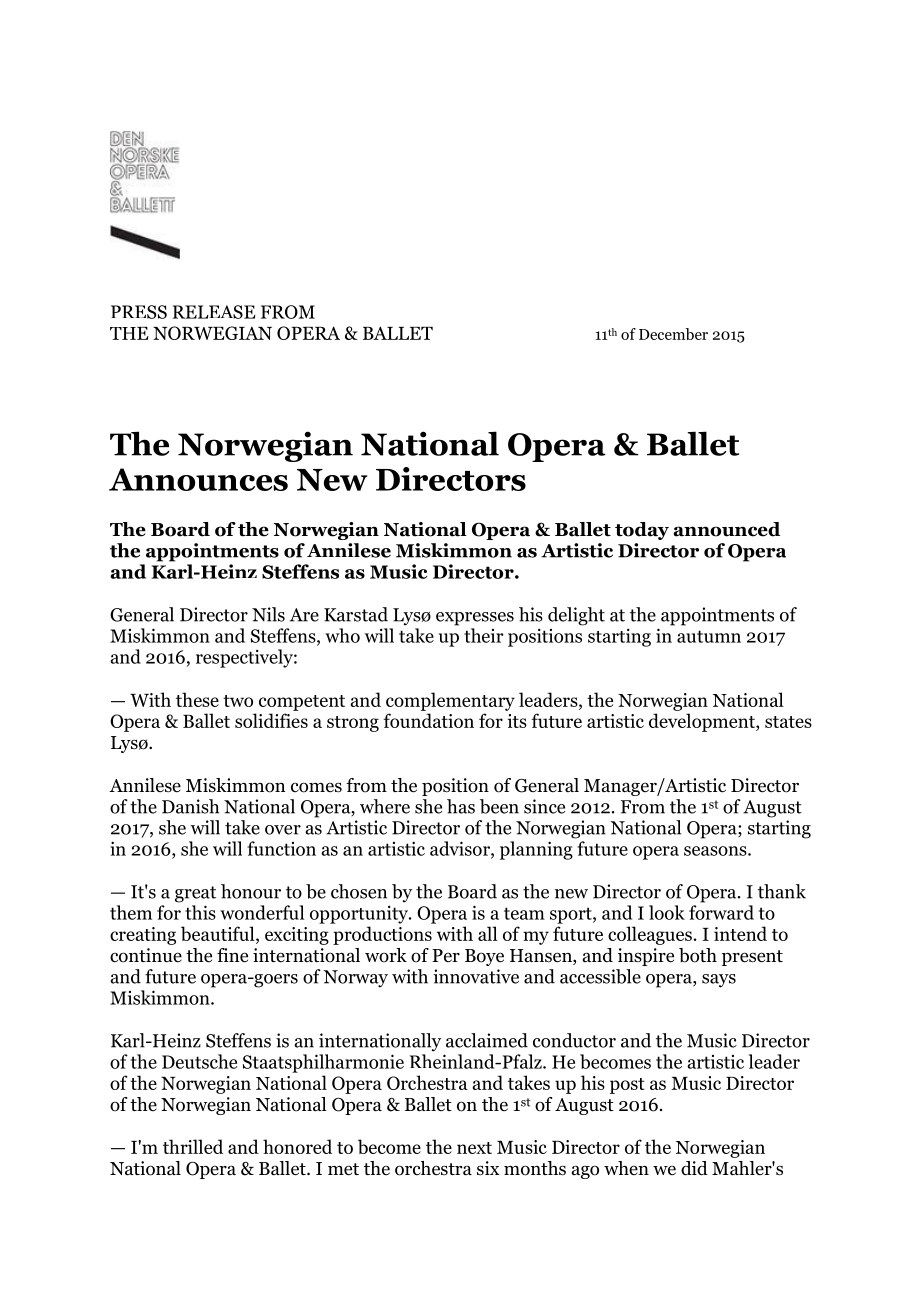  What do you see at coordinates (476, 976) in the screenshot?
I see `innovative` at bounding box center [476, 976].
